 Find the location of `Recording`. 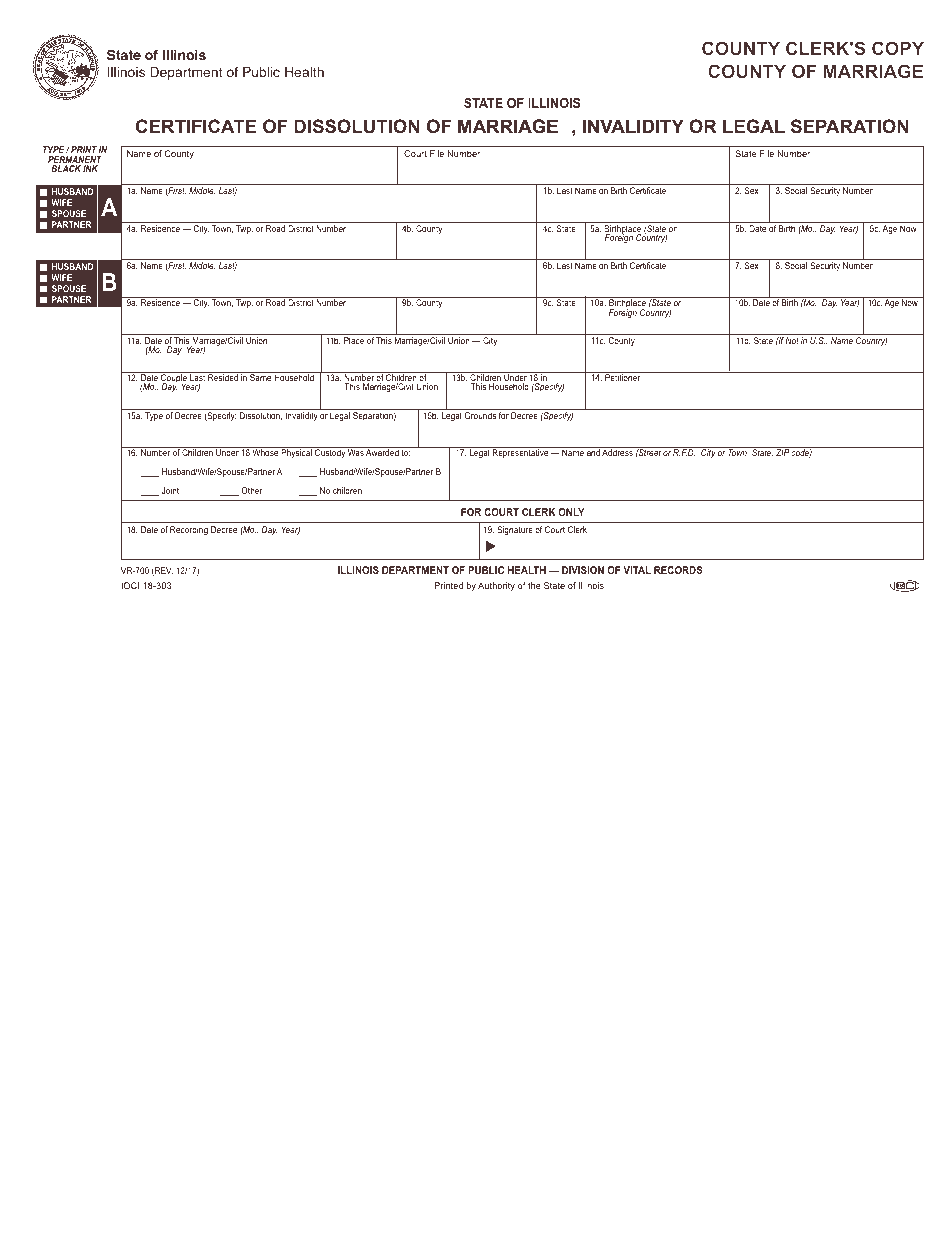

Recording is located at coordinates (189, 530).
